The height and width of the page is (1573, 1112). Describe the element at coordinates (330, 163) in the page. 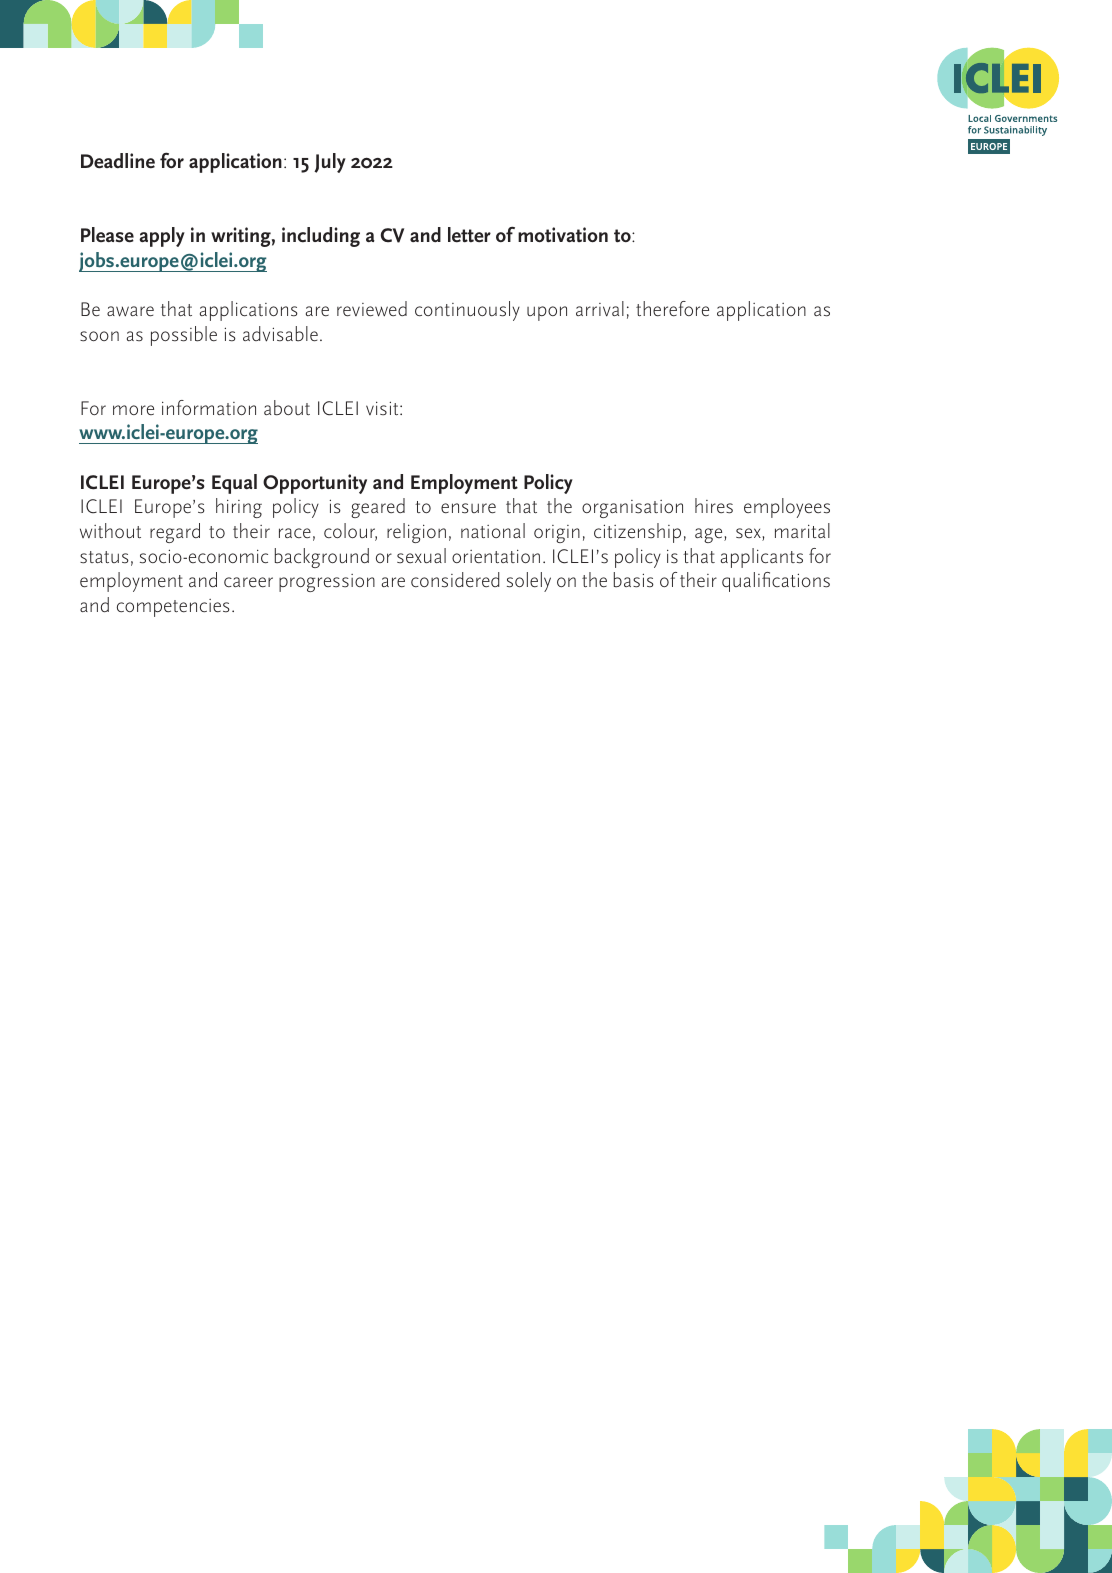

I see `July` at that location.
